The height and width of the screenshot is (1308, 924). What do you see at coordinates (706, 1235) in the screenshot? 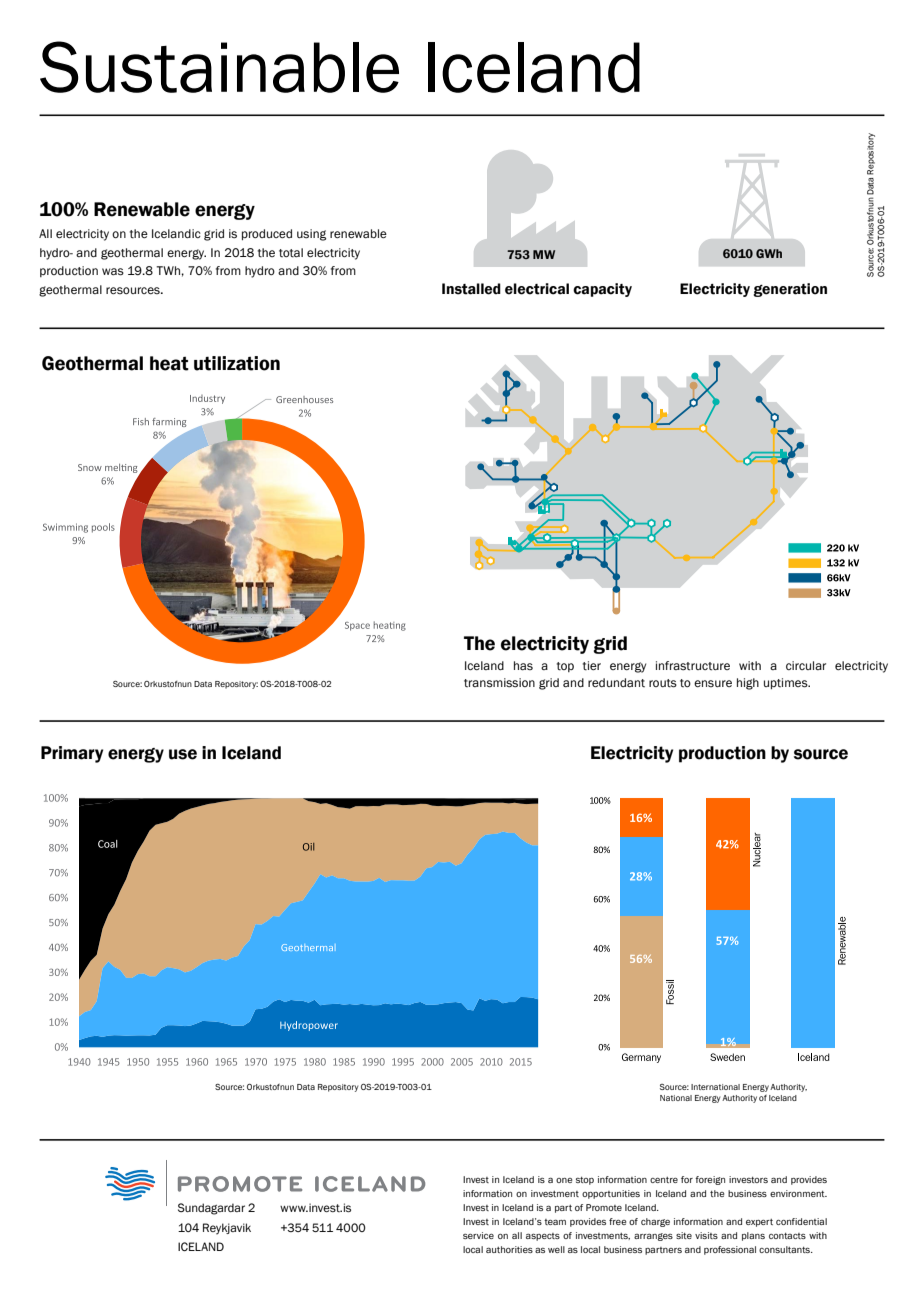
I see `visits` at bounding box center [706, 1235].
